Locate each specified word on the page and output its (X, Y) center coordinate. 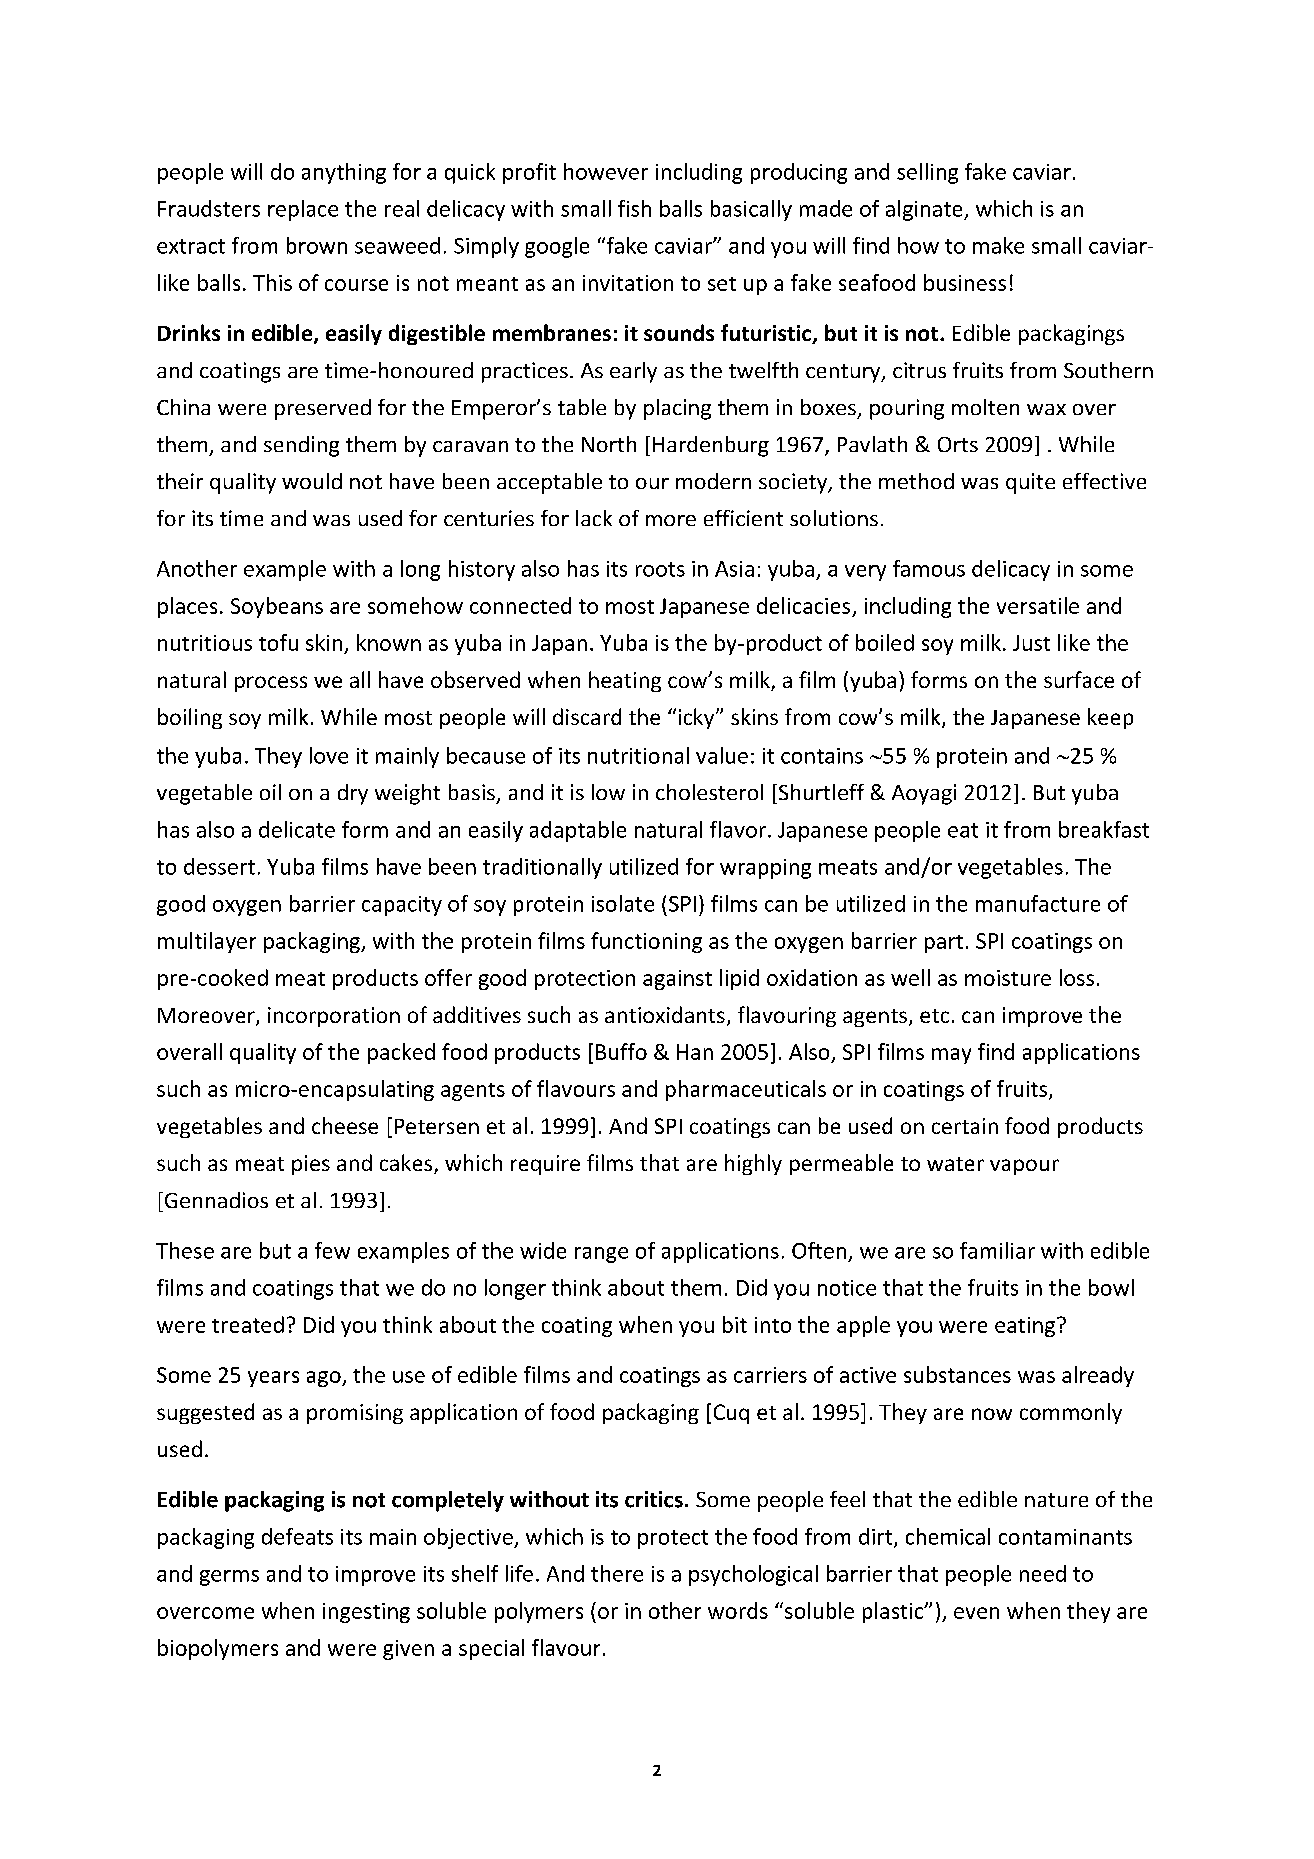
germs (229, 1578)
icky (698, 718)
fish (634, 208)
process (271, 684)
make (998, 245)
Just (1031, 643)
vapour (1024, 1167)
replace (303, 210)
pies (311, 1165)
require (545, 1165)
